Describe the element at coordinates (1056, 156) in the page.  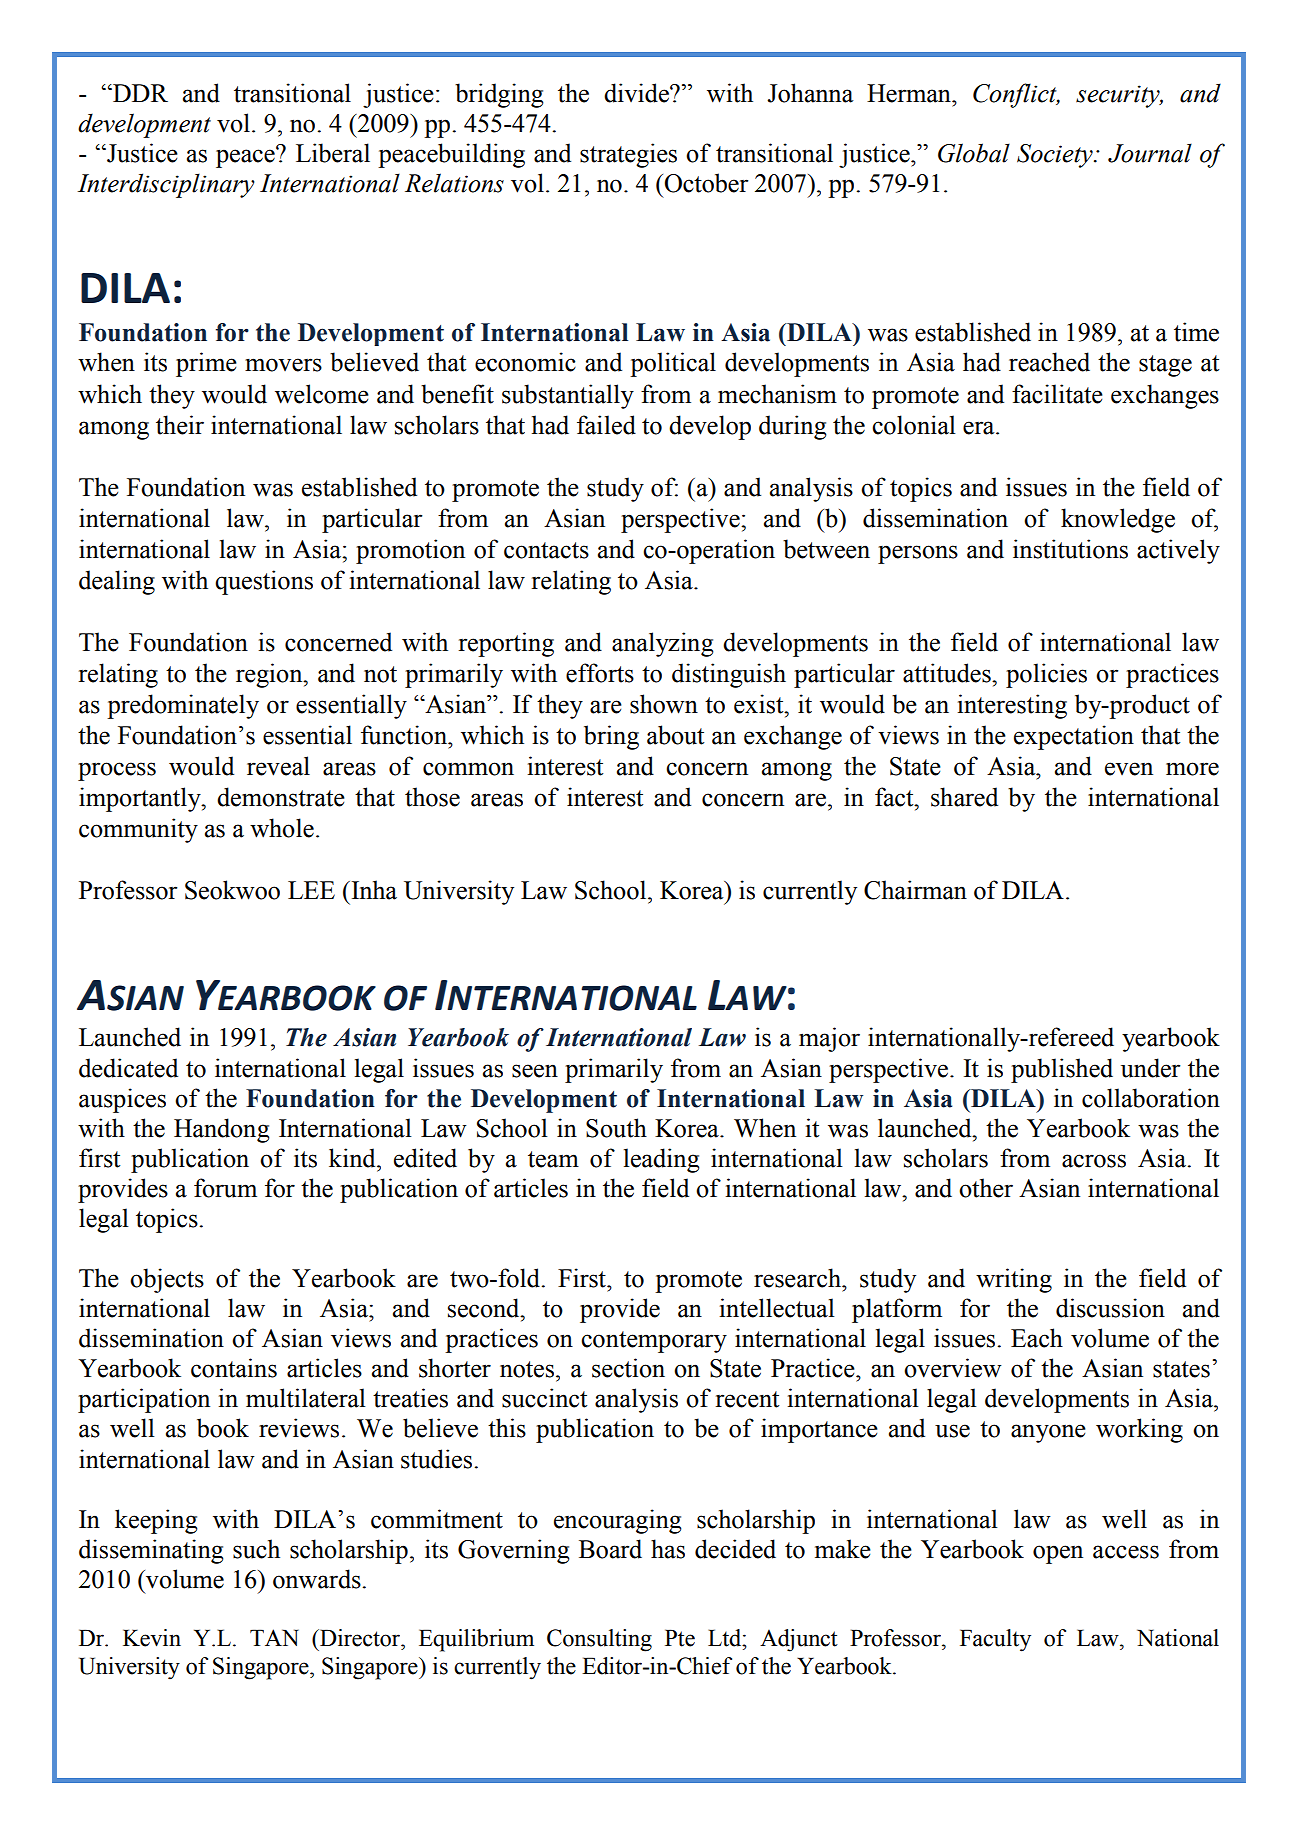
I see `Society` at that location.
